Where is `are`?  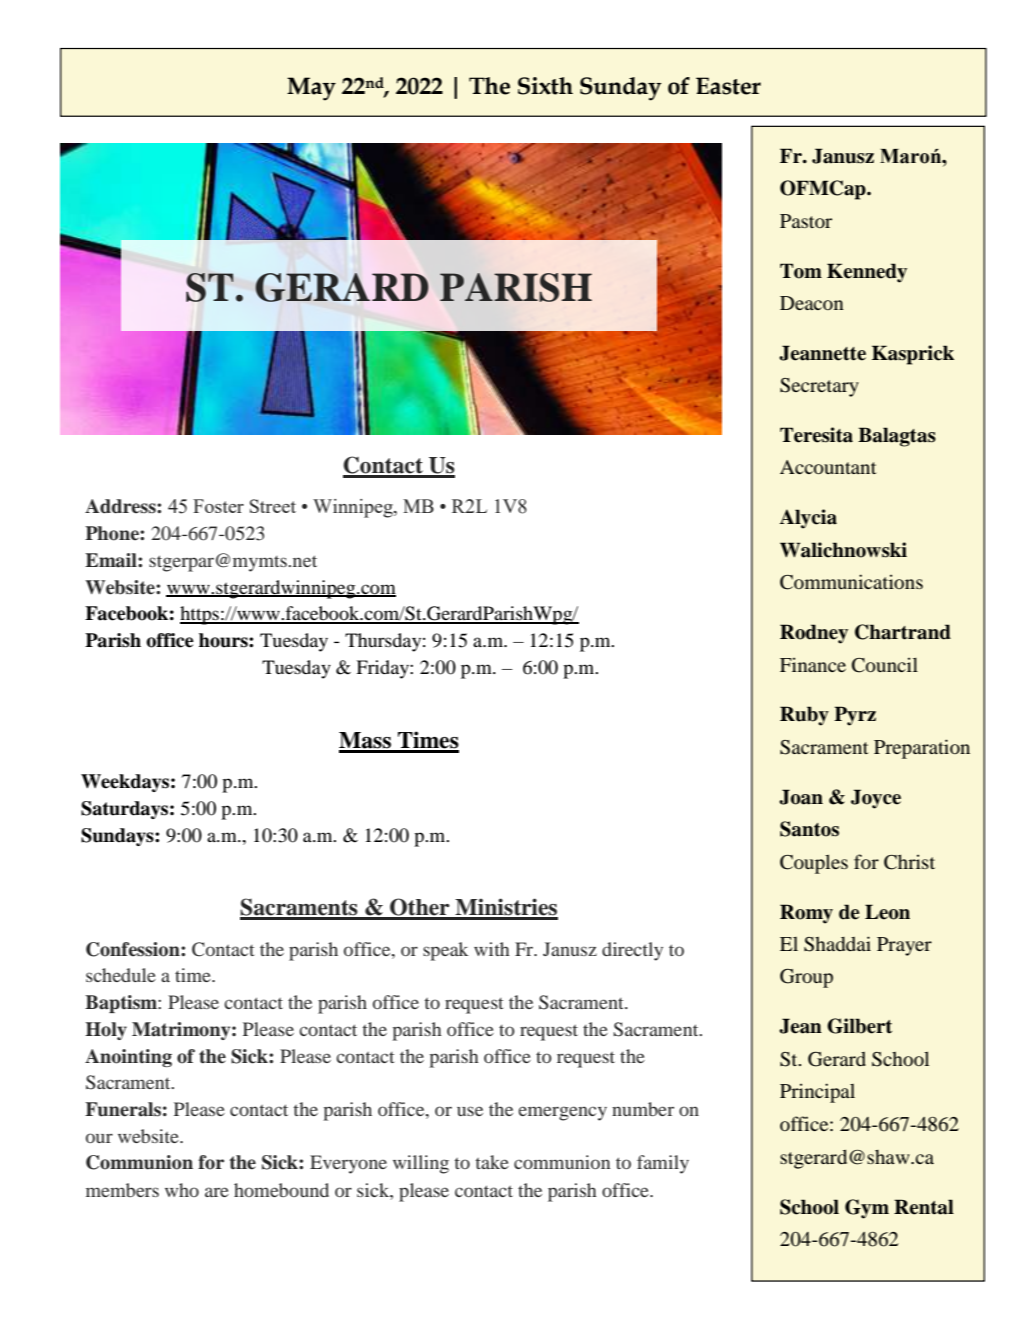
are is located at coordinates (217, 1192).
